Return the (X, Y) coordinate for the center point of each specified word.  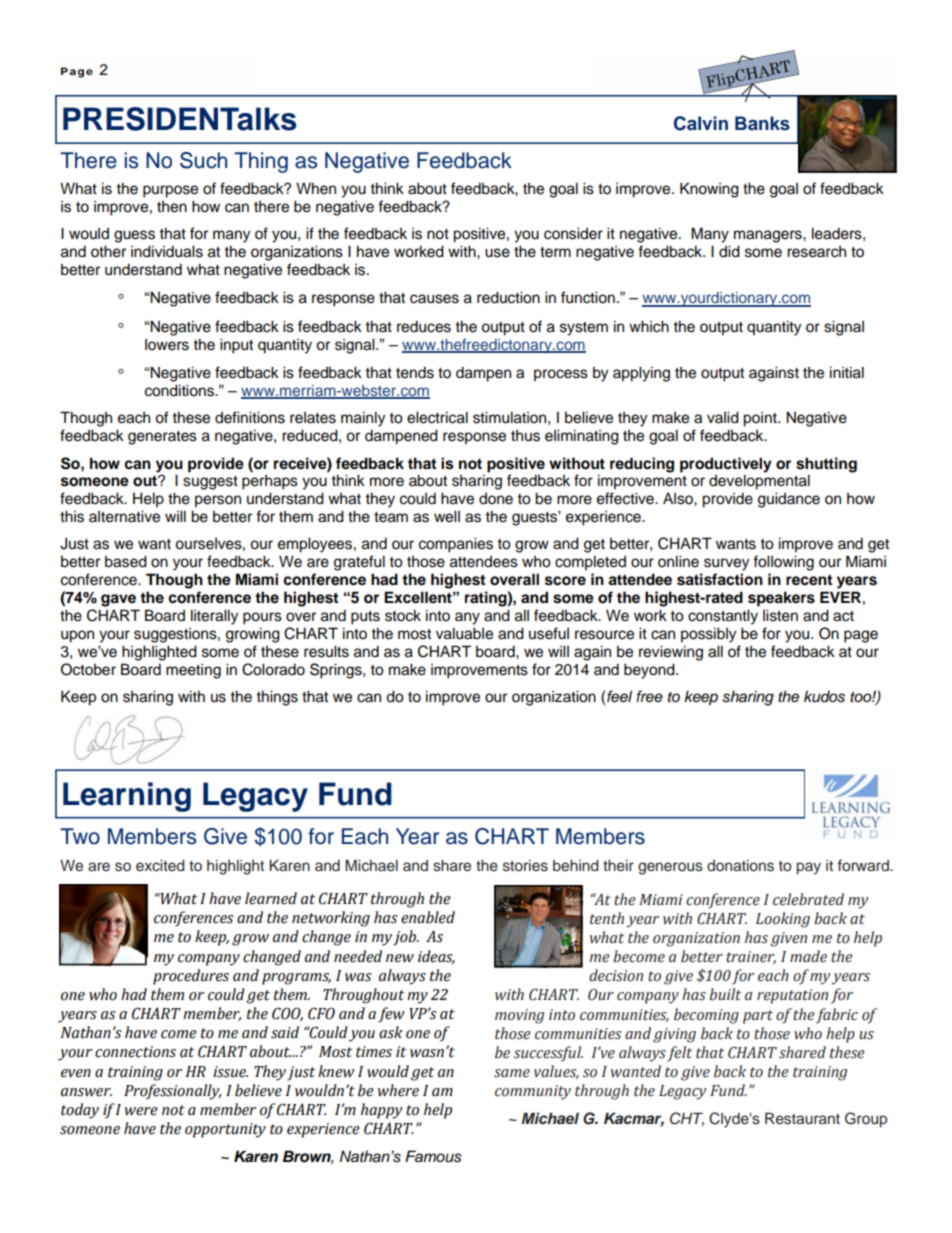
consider (573, 233)
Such (203, 160)
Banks (762, 123)
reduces (424, 326)
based (126, 561)
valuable (464, 633)
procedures (191, 977)
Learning (127, 797)
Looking (783, 920)
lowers (167, 345)
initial (847, 372)
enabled (428, 917)
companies (456, 545)
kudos (824, 697)
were (141, 1111)
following (783, 563)
